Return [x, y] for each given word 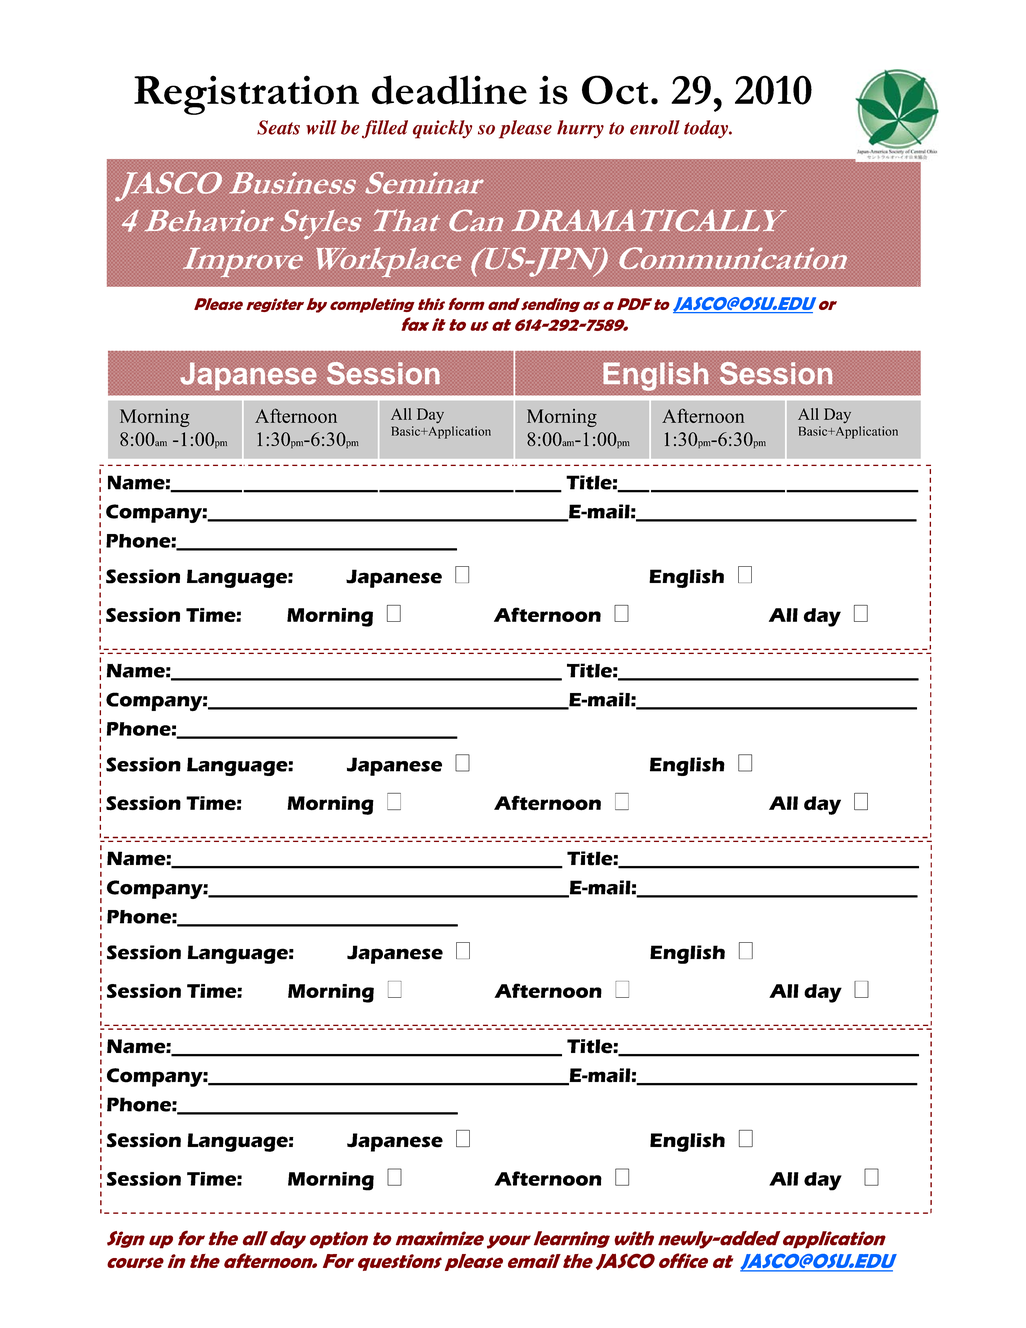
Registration [246, 95]
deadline [449, 90]
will [321, 127]
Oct [615, 90]
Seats [278, 127]
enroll [655, 127]
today [707, 129]
